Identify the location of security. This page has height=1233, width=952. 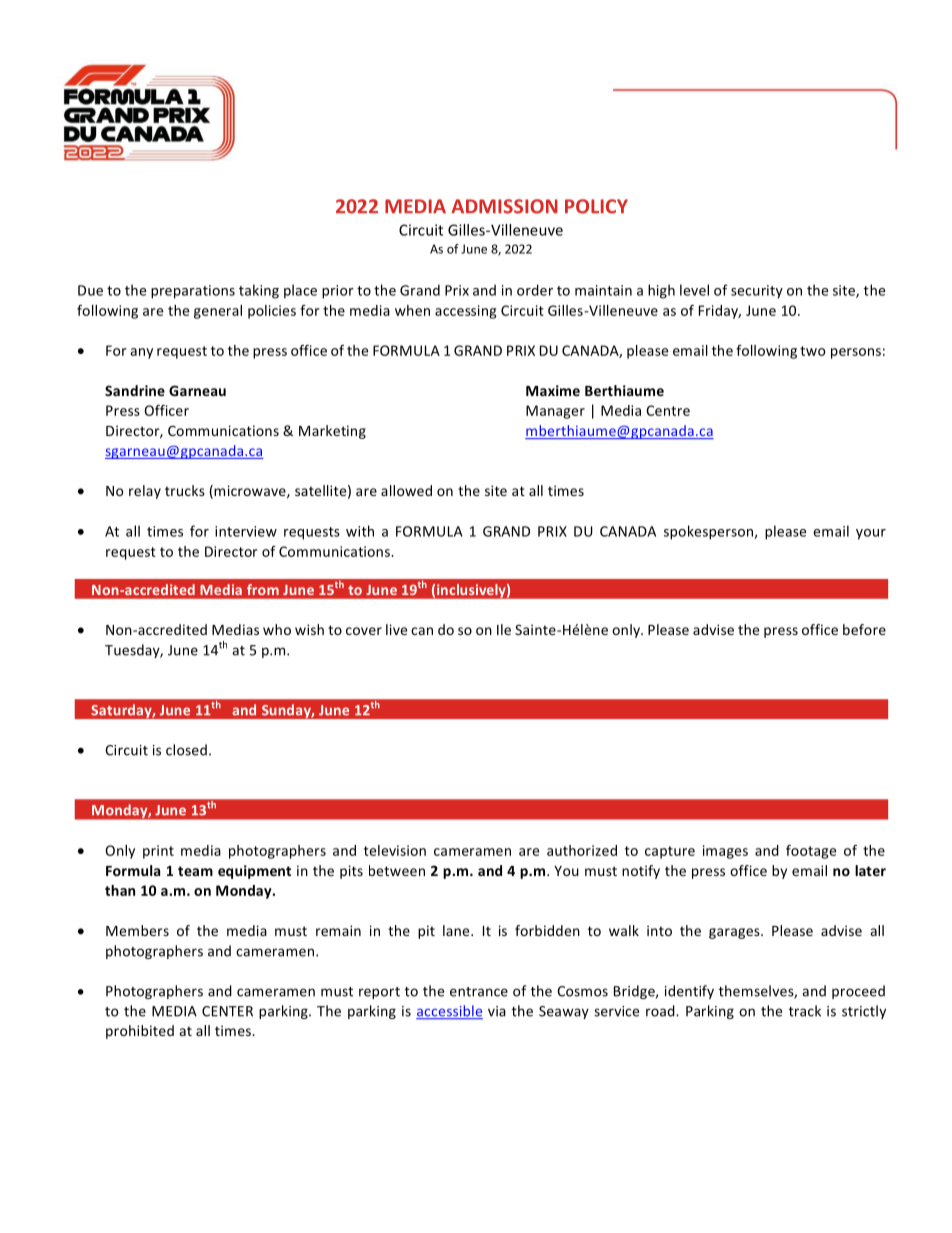
(757, 292).
